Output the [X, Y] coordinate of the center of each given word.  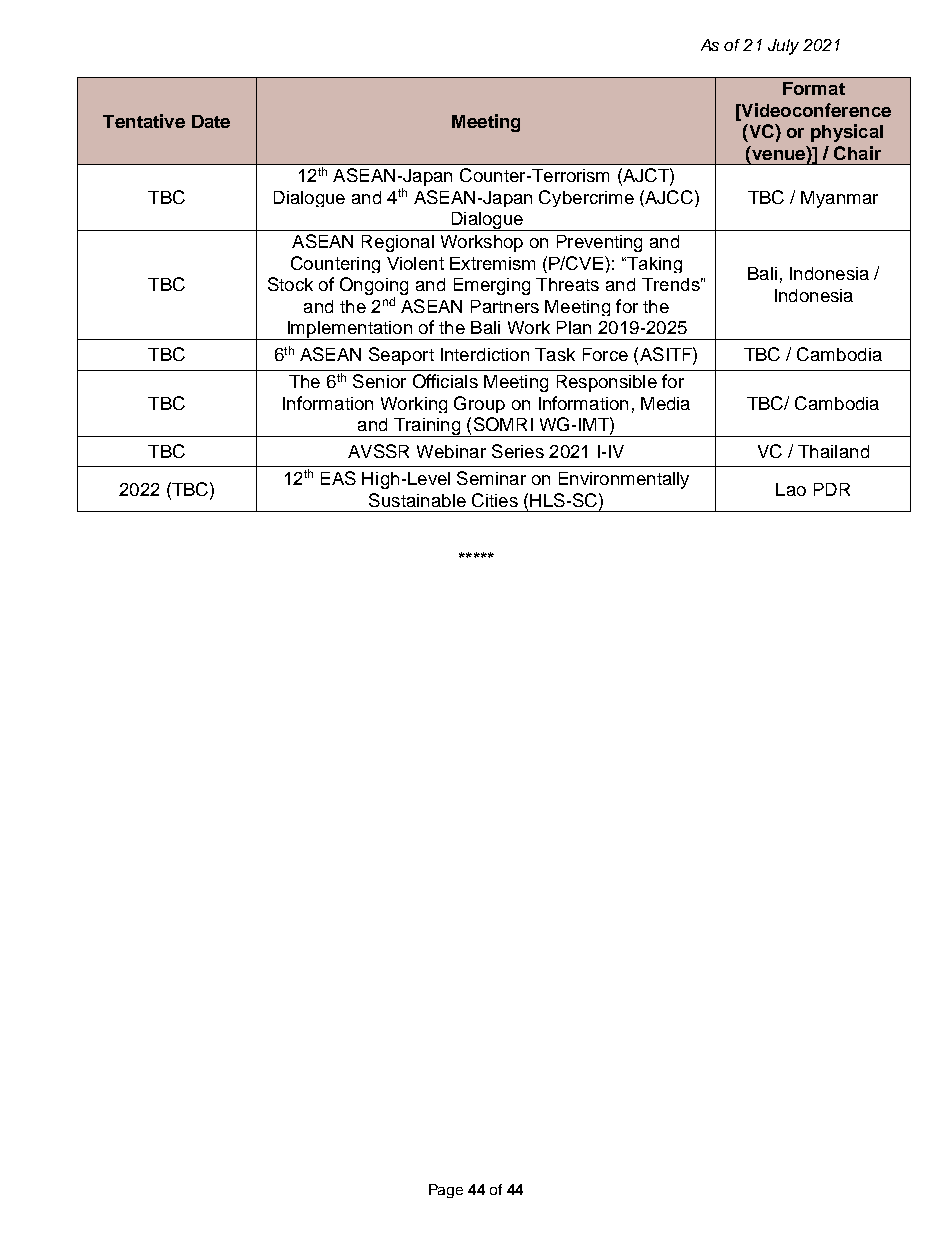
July [783, 47]
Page [446, 1191]
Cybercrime [586, 198]
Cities [495, 500]
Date [211, 121]
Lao [791, 489]
